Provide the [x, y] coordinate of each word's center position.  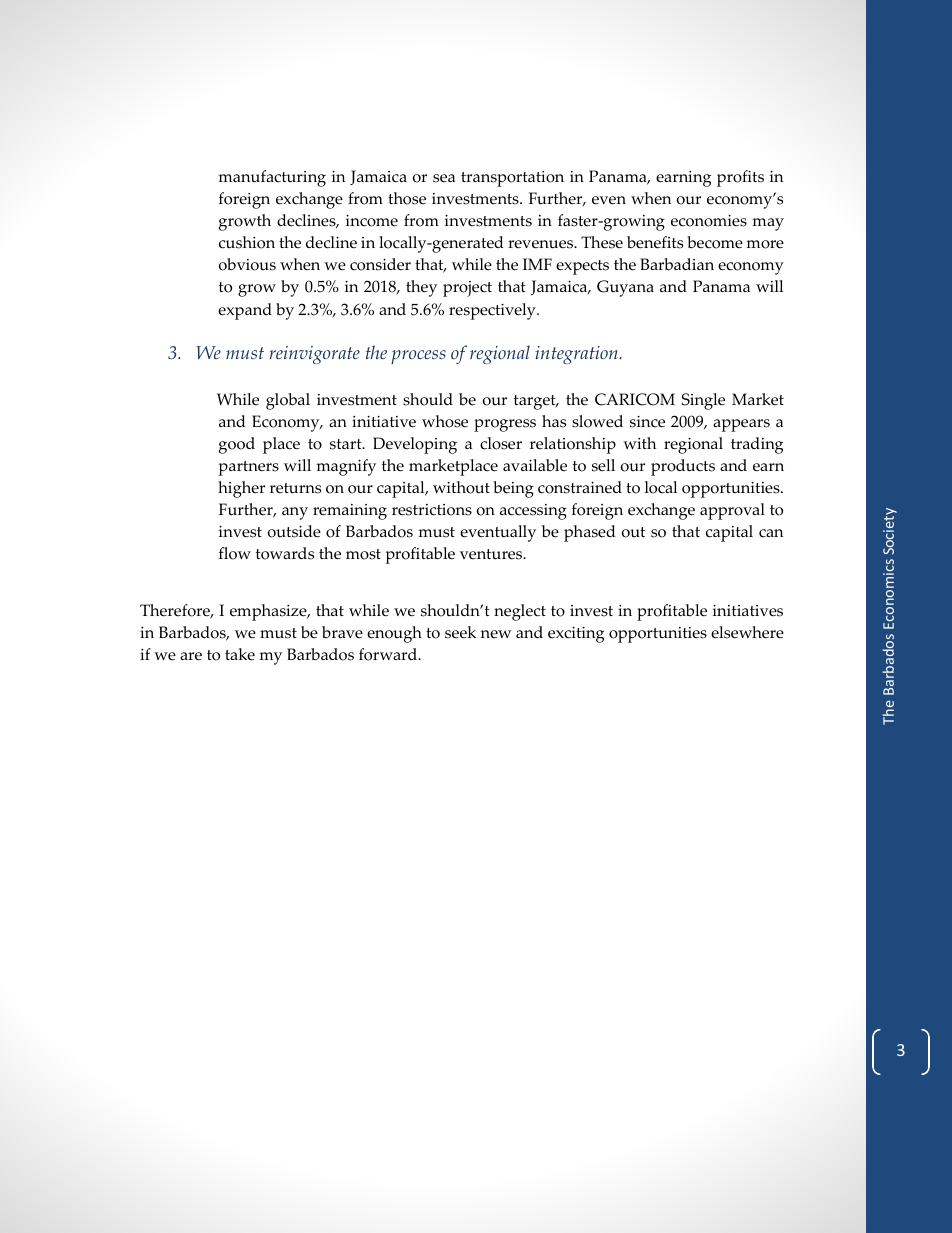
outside [294, 531]
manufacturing [272, 178]
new [496, 634]
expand [245, 311]
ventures [492, 554]
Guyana [625, 288]
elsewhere [747, 632]
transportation [512, 179]
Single [703, 401]
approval [732, 511]
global [288, 401]
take [240, 654]
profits [740, 178]
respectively [493, 311]
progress [505, 425]
